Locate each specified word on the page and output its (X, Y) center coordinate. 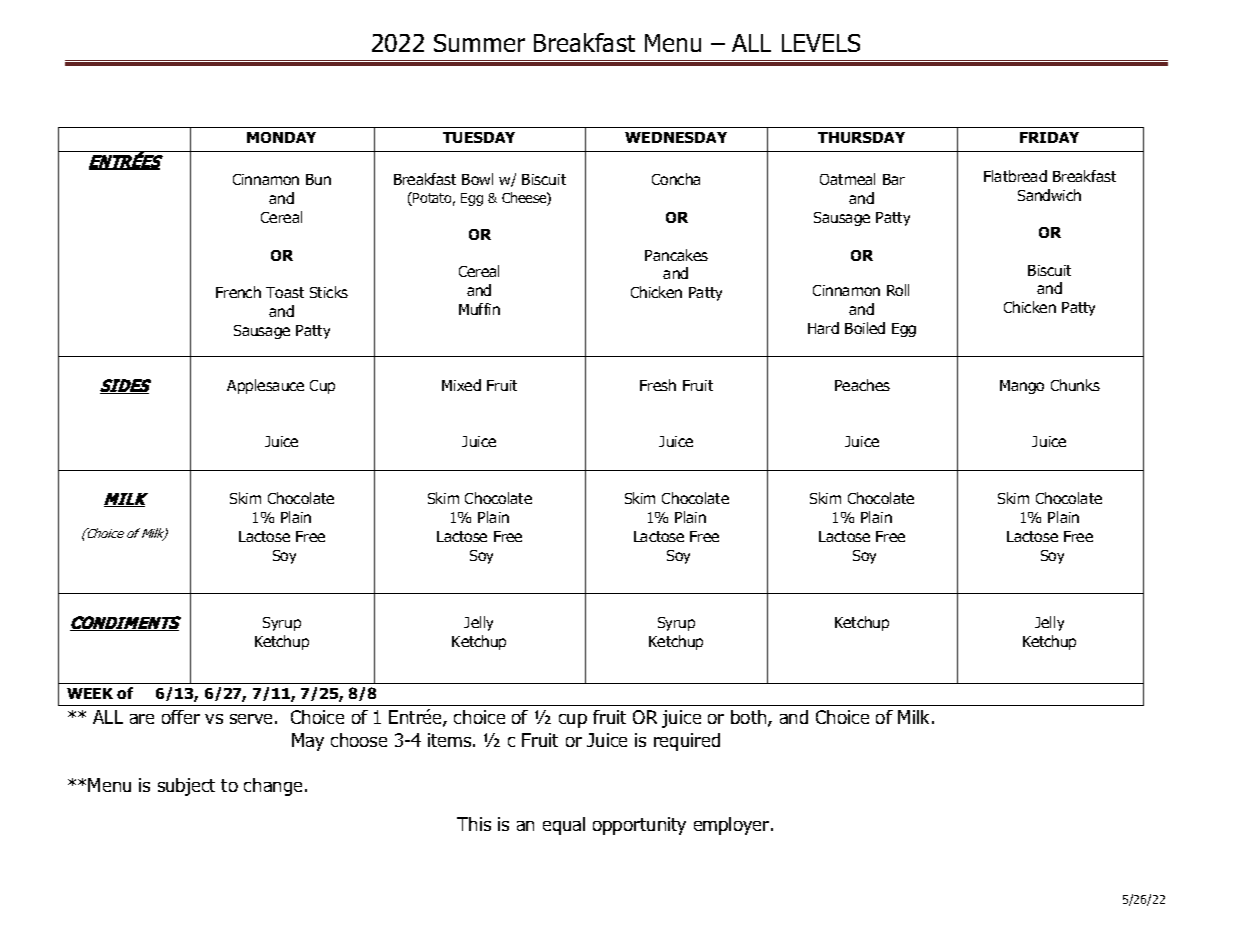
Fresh (658, 385)
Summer (479, 43)
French (238, 292)
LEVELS (821, 43)
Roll (898, 290)
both (750, 718)
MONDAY (281, 137)
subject (186, 787)
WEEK (90, 693)
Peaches (862, 385)
